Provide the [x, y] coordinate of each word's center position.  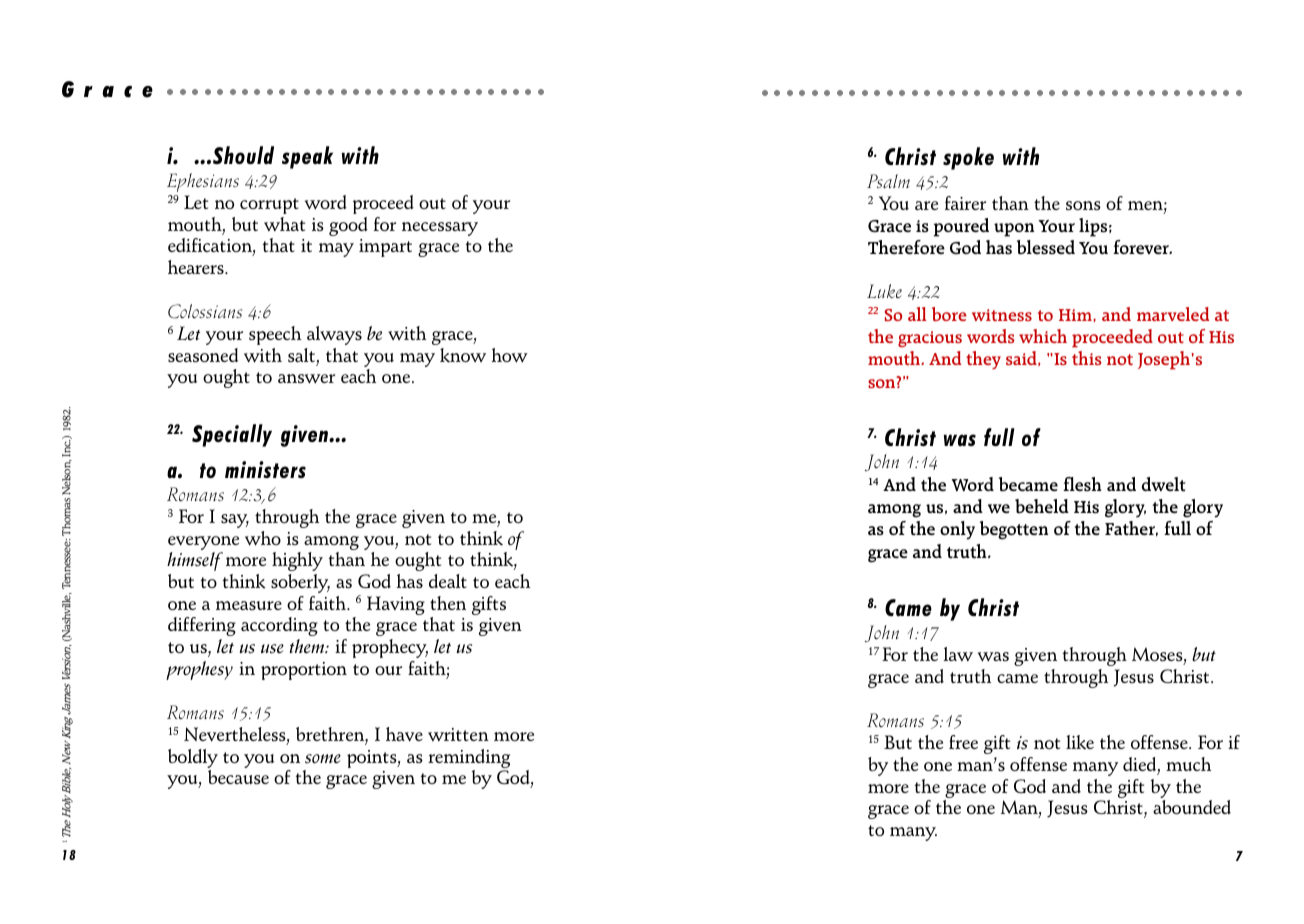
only [957, 530]
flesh [1082, 484]
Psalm [888, 181]
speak [307, 157]
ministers [265, 469]
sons [1083, 205]
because [238, 777]
